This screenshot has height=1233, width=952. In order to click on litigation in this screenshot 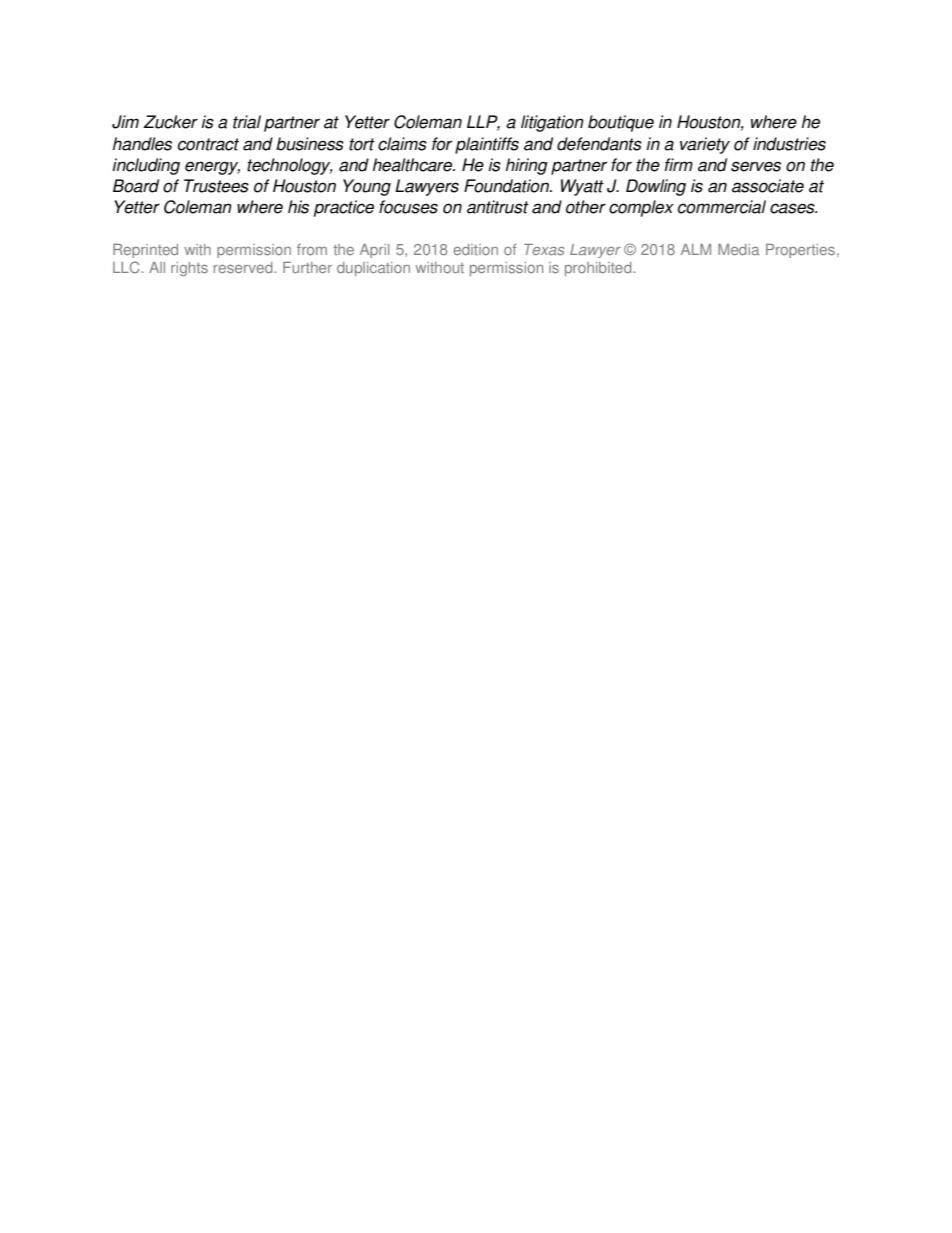, I will do `click(552, 123)`.
